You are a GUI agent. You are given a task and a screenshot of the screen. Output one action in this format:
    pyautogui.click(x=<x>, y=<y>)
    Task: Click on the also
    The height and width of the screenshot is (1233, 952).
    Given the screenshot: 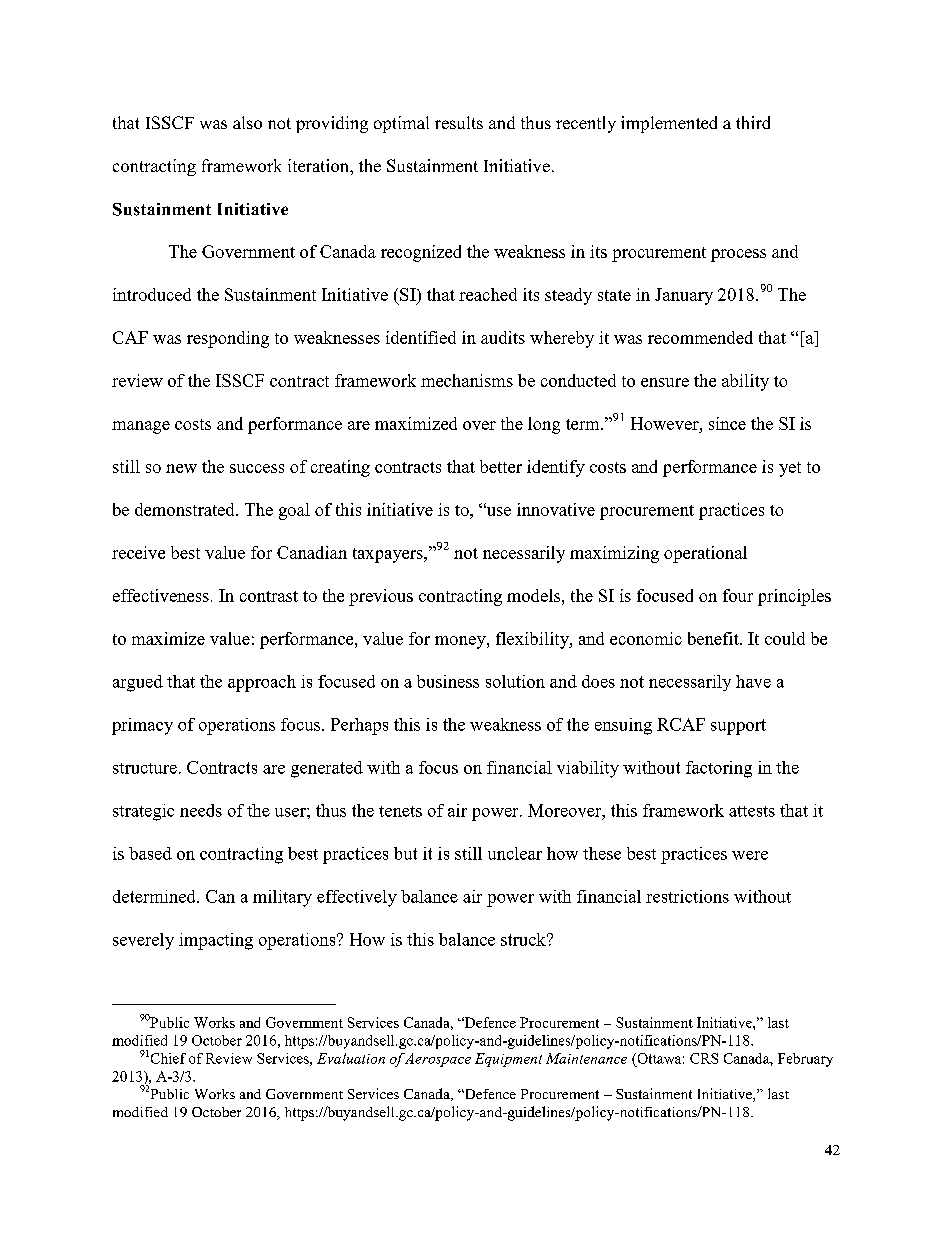 What is the action you would take?
    pyautogui.click(x=247, y=122)
